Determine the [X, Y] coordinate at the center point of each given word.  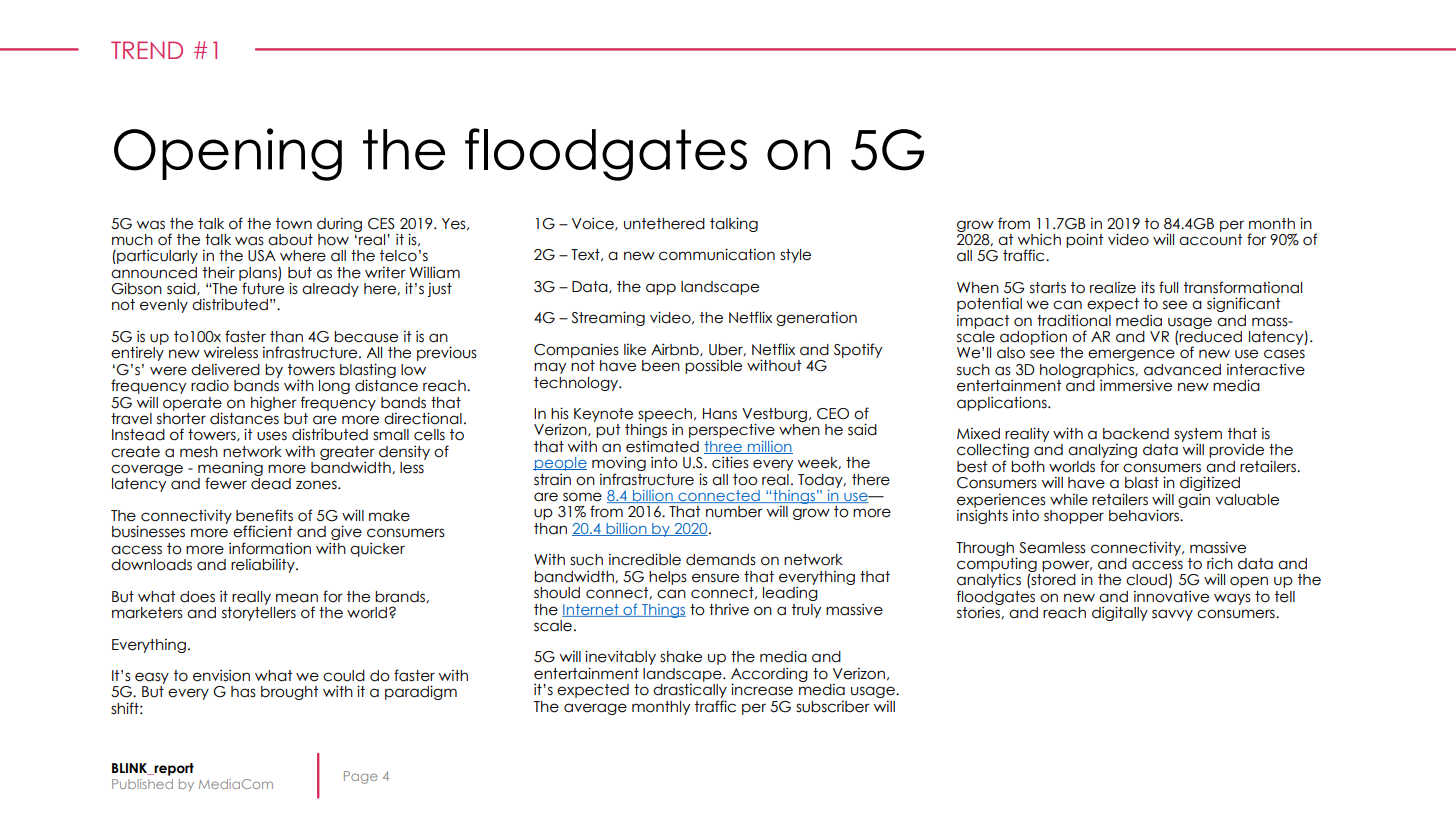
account [1210, 238]
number [734, 512]
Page [361, 777]
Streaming [608, 318]
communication [717, 254]
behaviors [1145, 514]
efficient [262, 531]
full [1168, 287]
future [262, 287]
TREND [147, 50]
